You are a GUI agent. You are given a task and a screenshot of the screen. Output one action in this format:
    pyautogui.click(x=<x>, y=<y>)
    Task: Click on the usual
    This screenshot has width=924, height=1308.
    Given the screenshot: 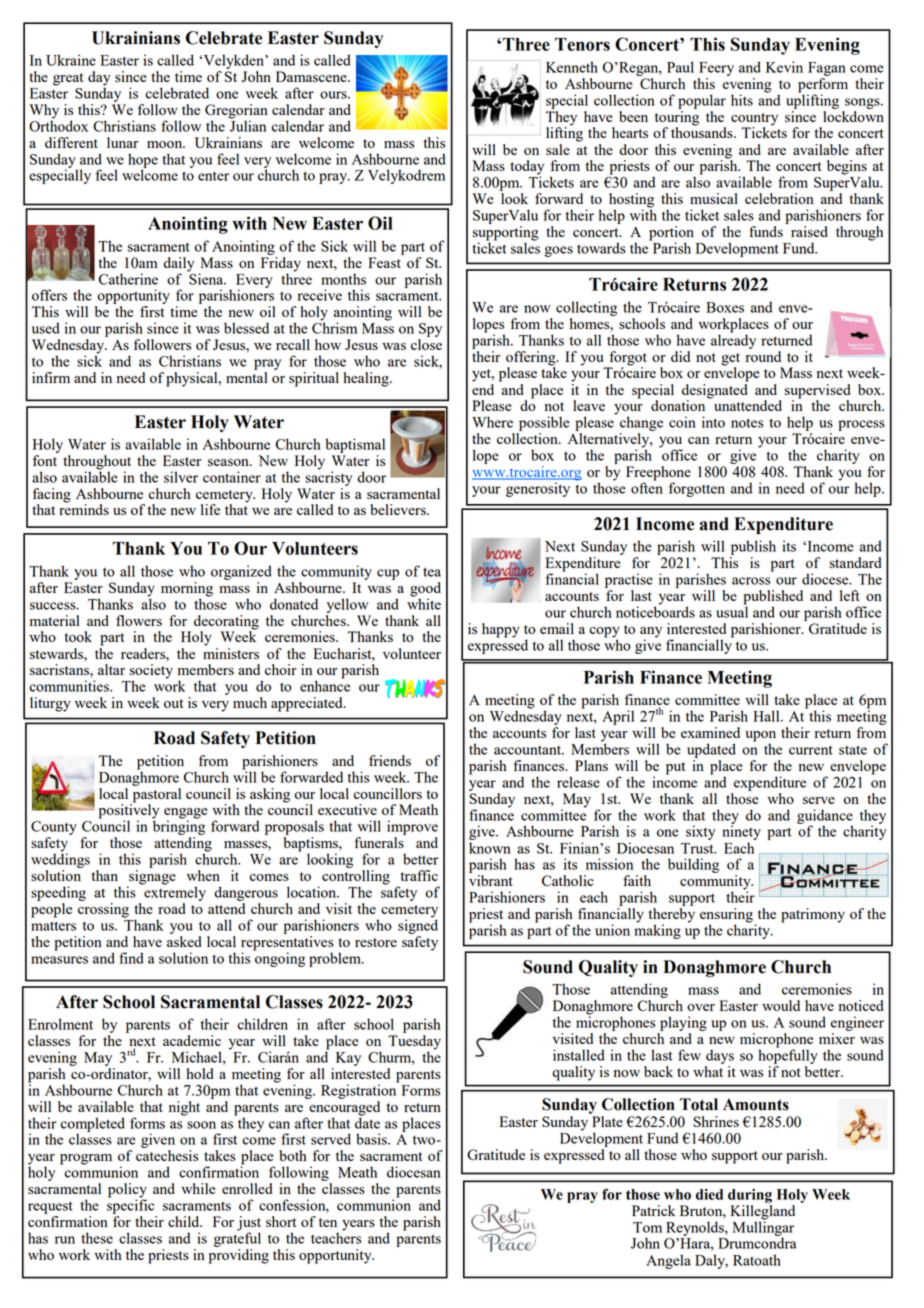 What is the action you would take?
    pyautogui.click(x=732, y=611)
